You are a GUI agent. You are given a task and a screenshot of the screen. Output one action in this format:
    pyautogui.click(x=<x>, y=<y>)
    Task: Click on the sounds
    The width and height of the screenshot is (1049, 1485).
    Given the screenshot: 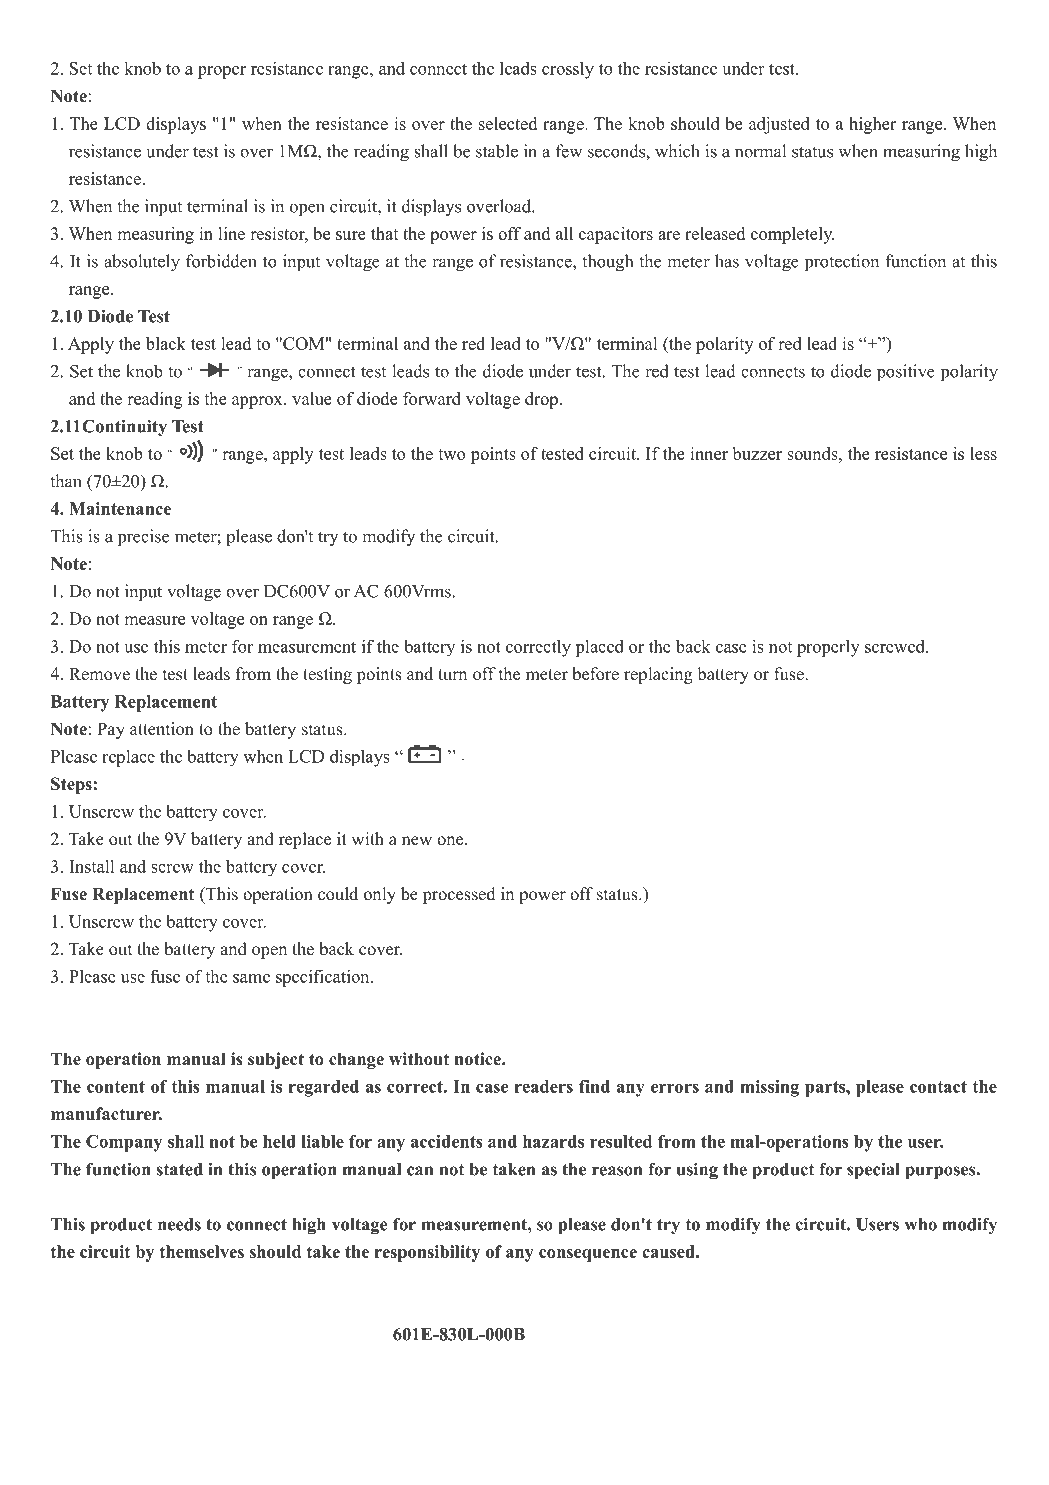 What is the action you would take?
    pyautogui.click(x=813, y=453)
